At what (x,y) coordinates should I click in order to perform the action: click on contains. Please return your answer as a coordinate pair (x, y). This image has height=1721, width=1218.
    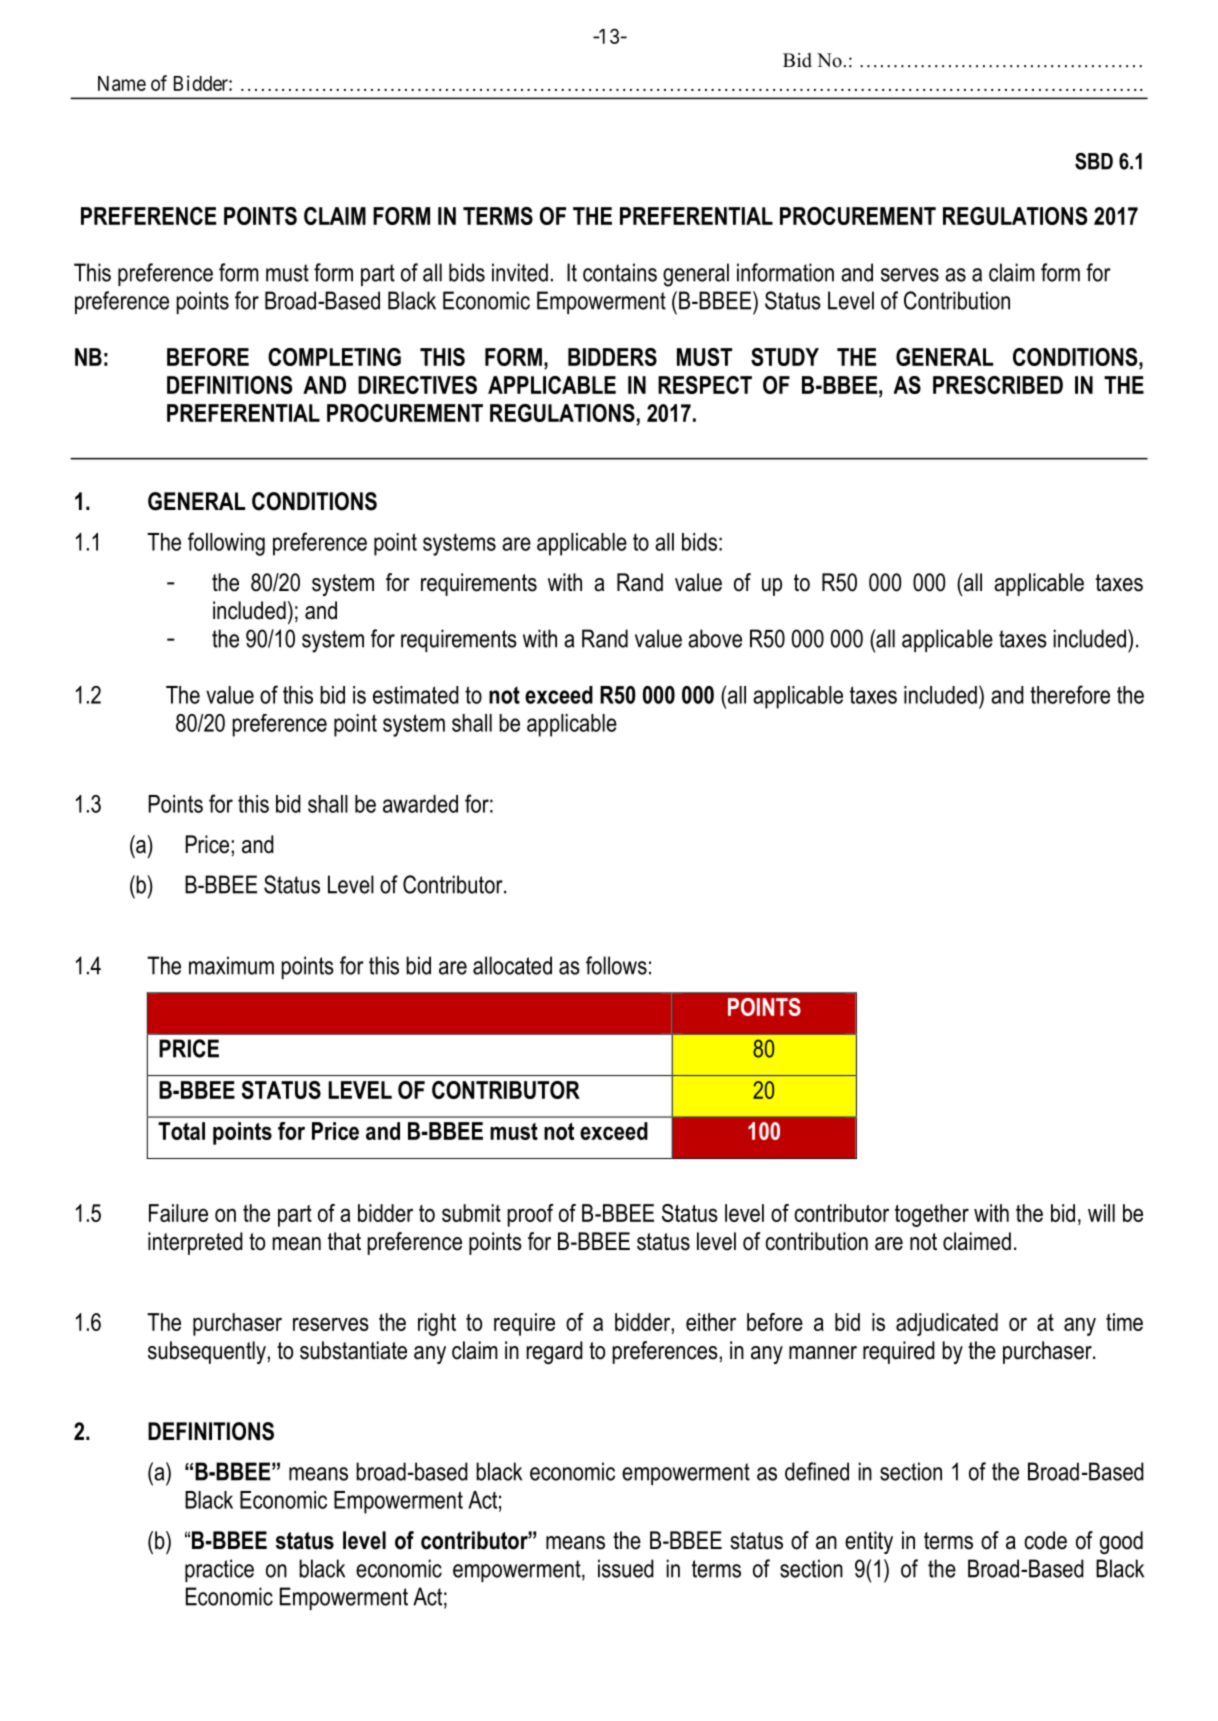
    Looking at the image, I should click on (620, 272).
